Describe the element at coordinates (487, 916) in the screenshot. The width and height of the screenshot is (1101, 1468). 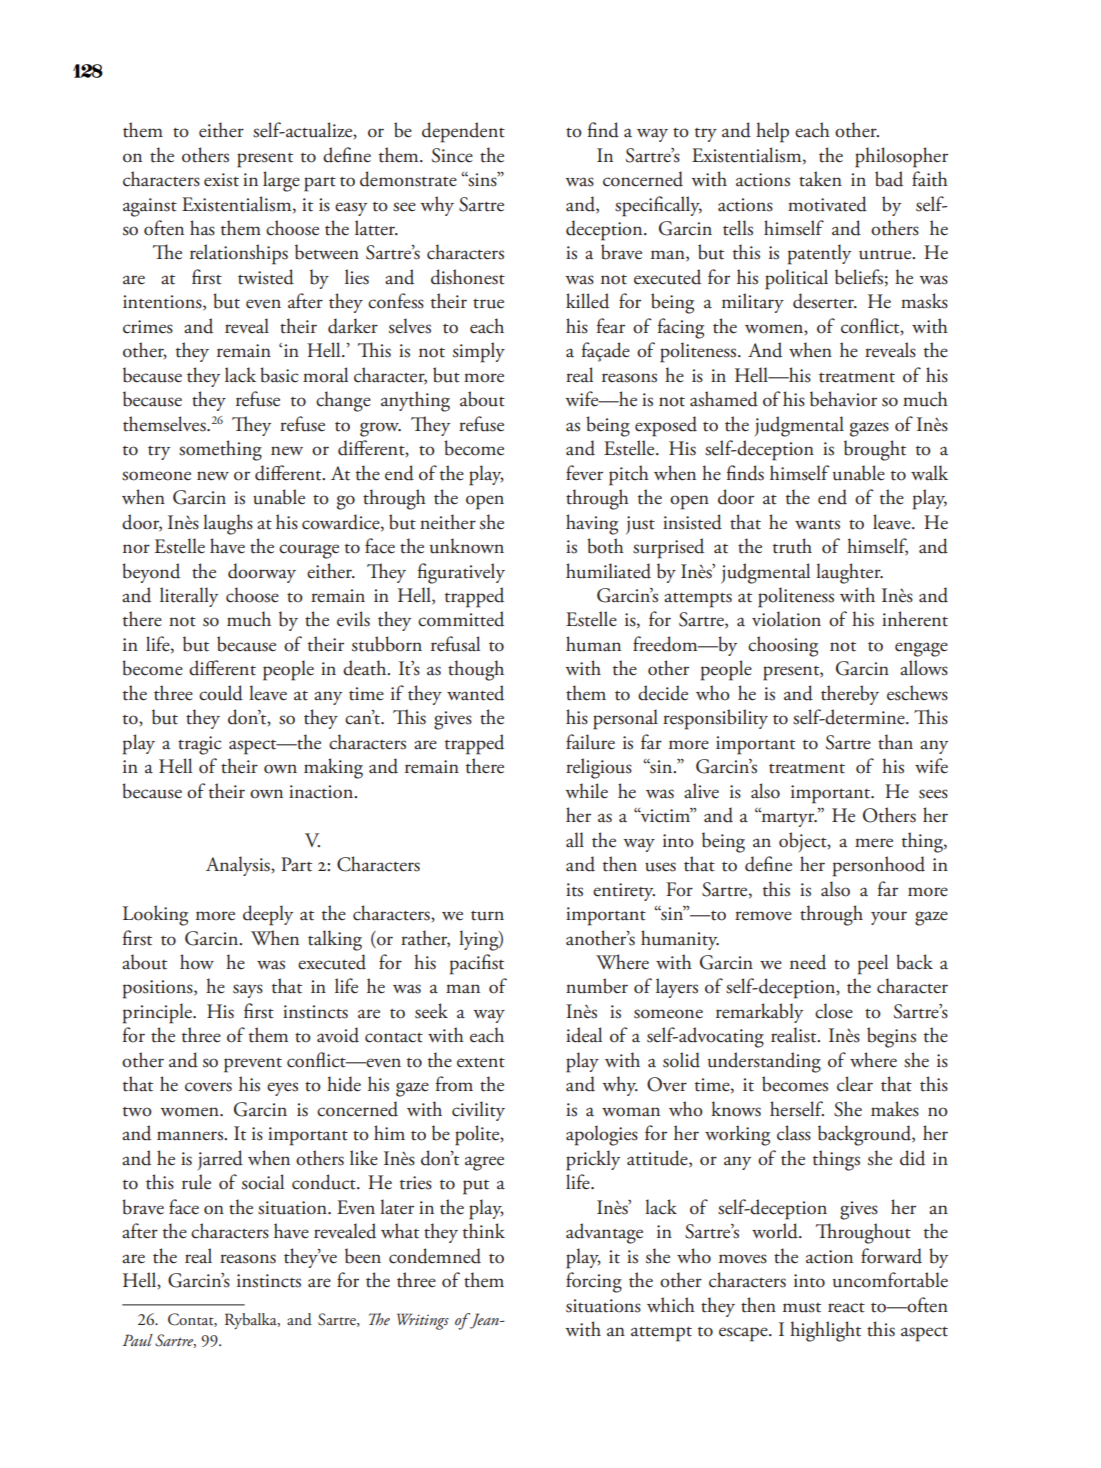
I see `turn` at that location.
